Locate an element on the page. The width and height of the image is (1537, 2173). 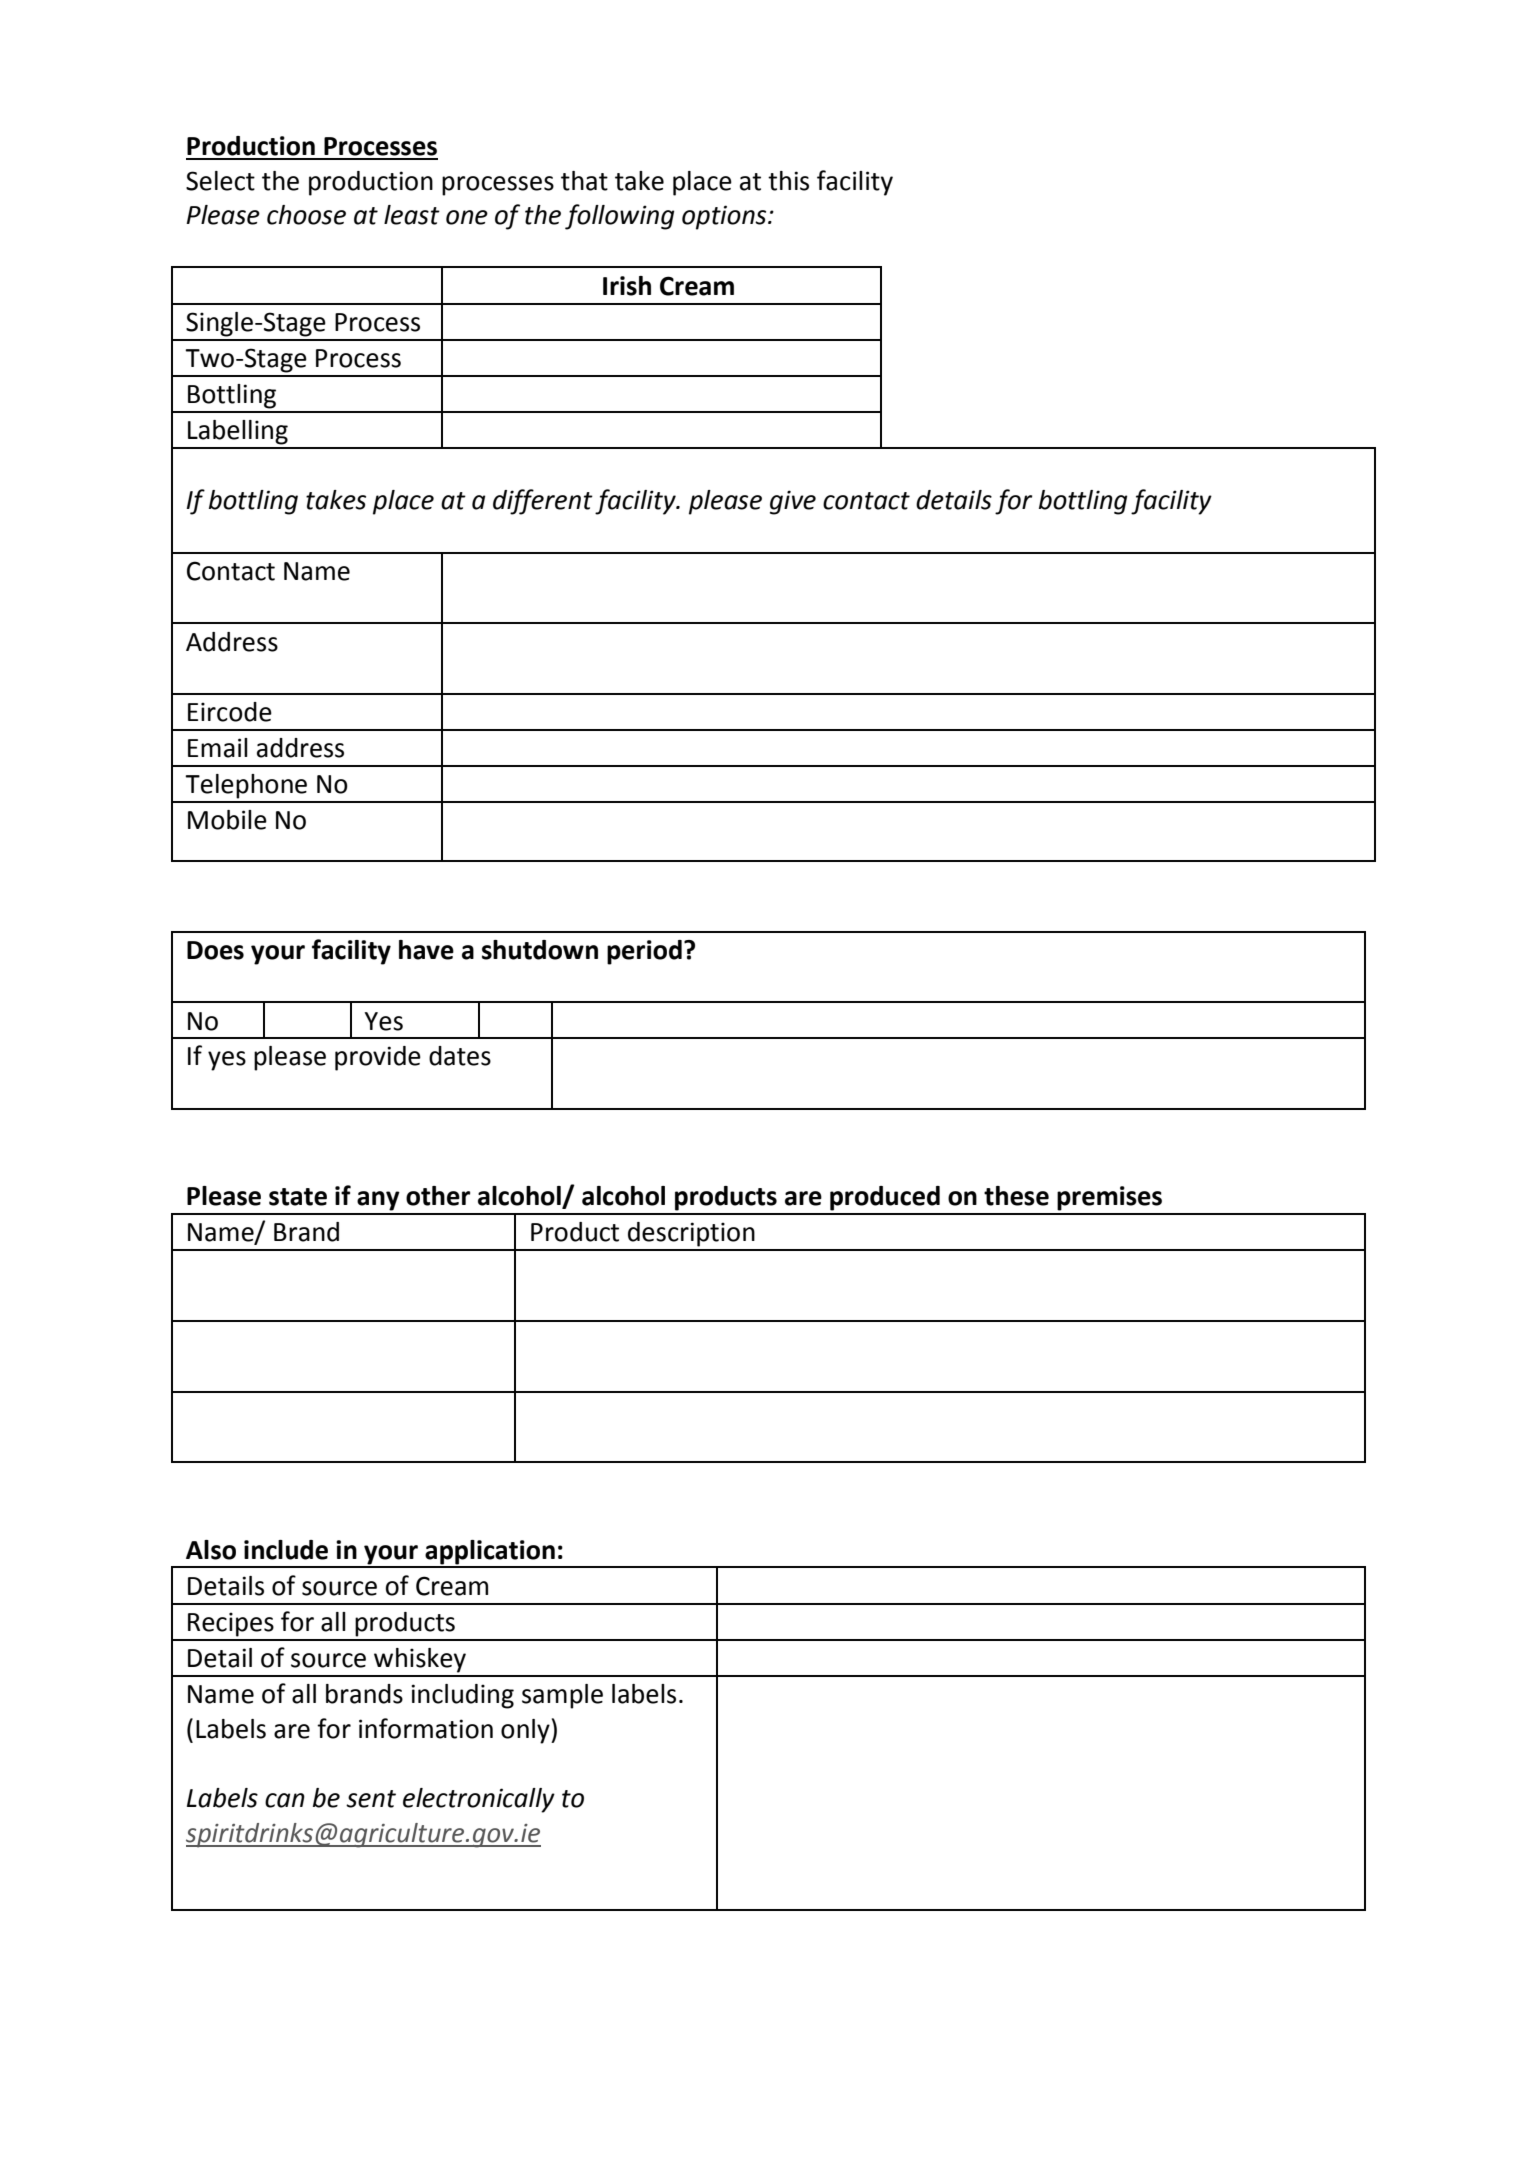
Email is located at coordinates (218, 748).
